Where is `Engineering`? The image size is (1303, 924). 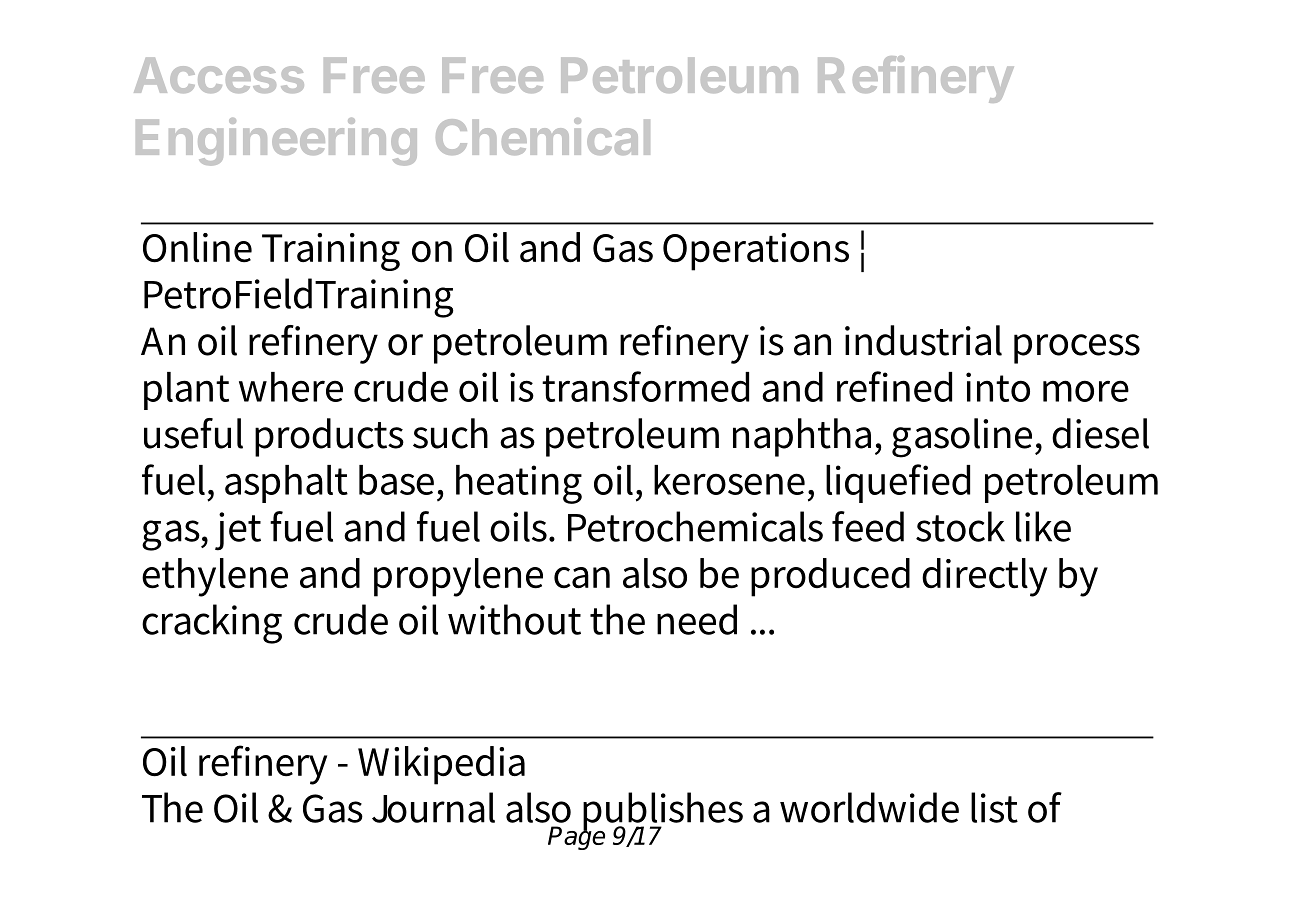 Engineering is located at coordinates (276, 142).
